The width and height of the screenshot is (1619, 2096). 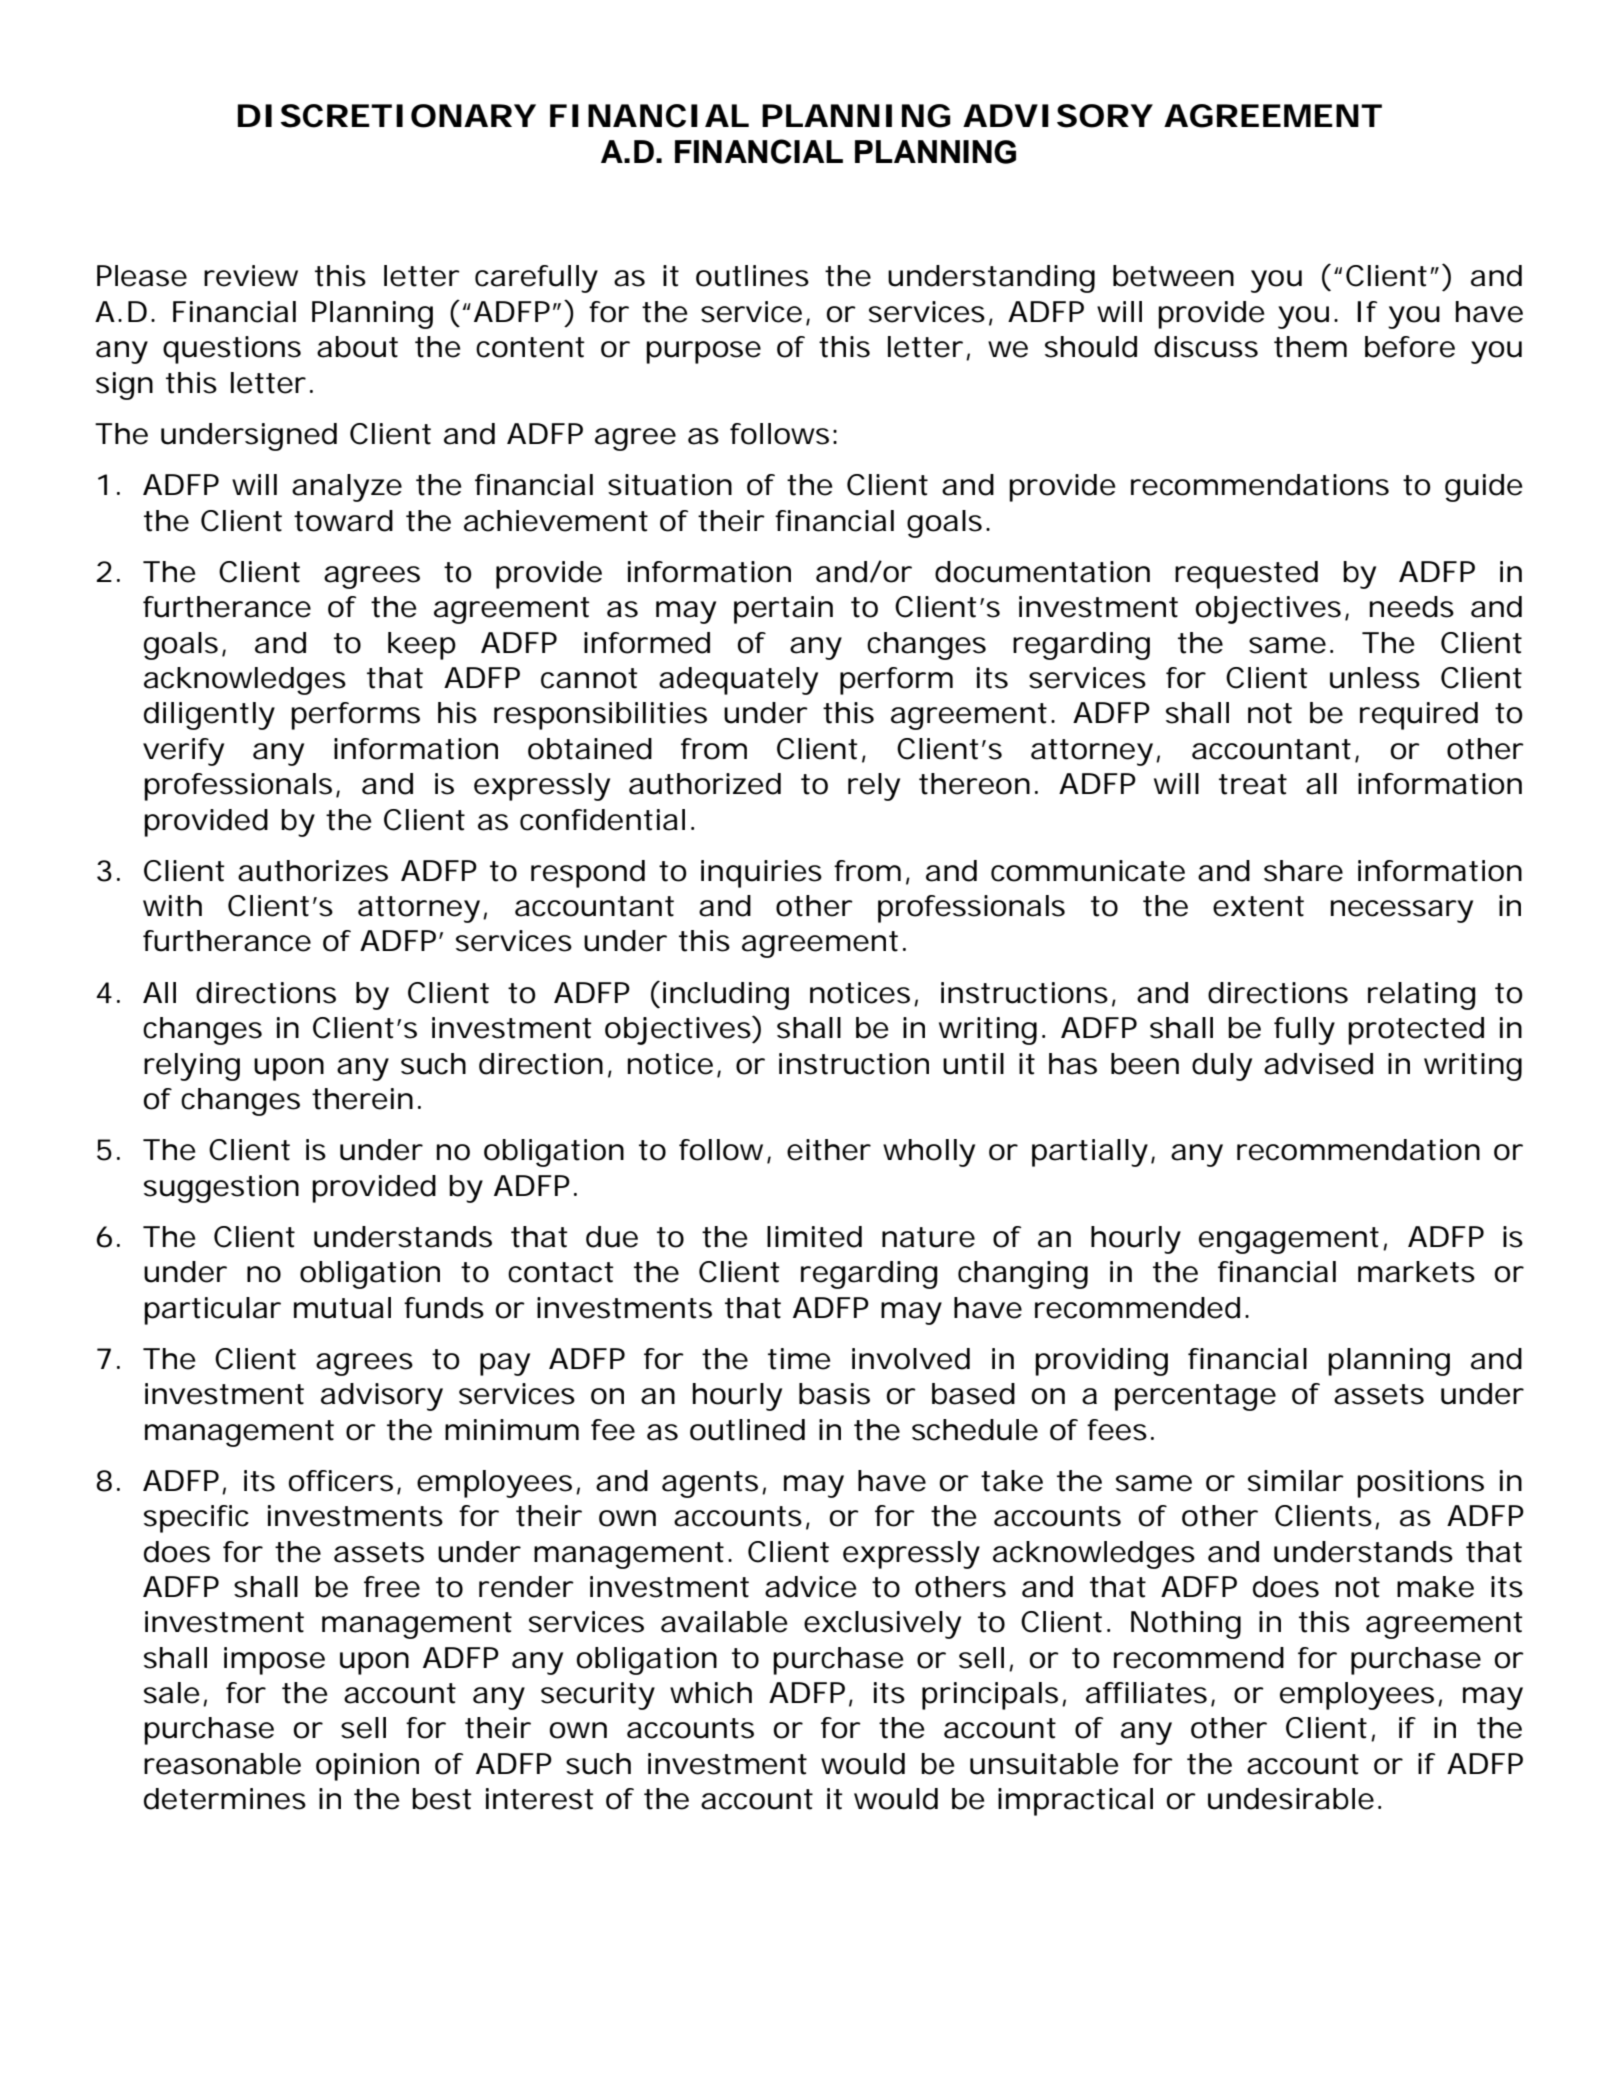 I want to click on extent, so click(x=1258, y=906).
